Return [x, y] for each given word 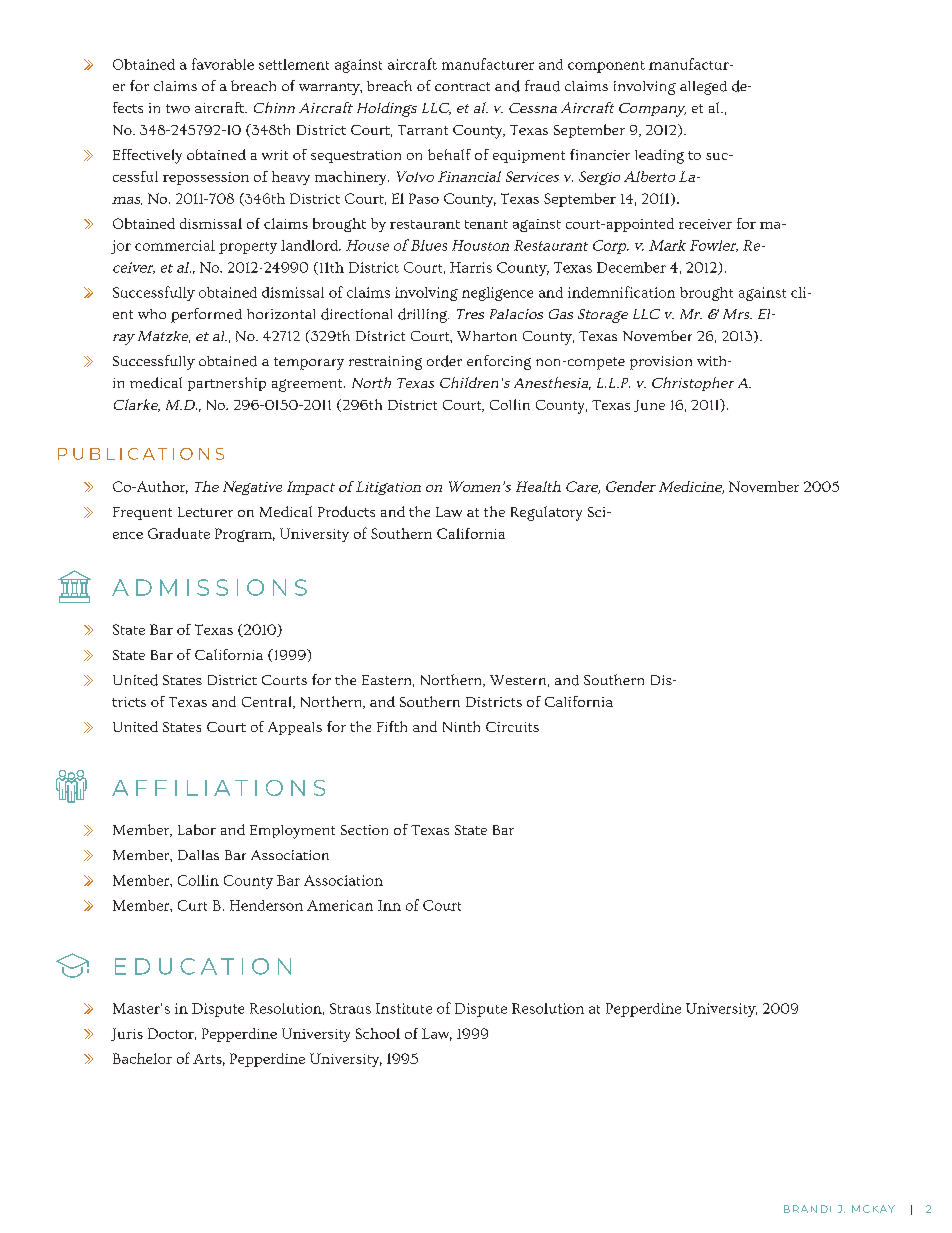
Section [364, 830]
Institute [404, 1008]
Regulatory [546, 513]
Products [346, 511]
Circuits [512, 727]
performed [206, 315]
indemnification [621, 292]
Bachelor [142, 1058]
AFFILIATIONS [218, 788]
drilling [423, 315]
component [606, 67]
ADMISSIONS [209, 587]
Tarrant [423, 130]
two [178, 108]
